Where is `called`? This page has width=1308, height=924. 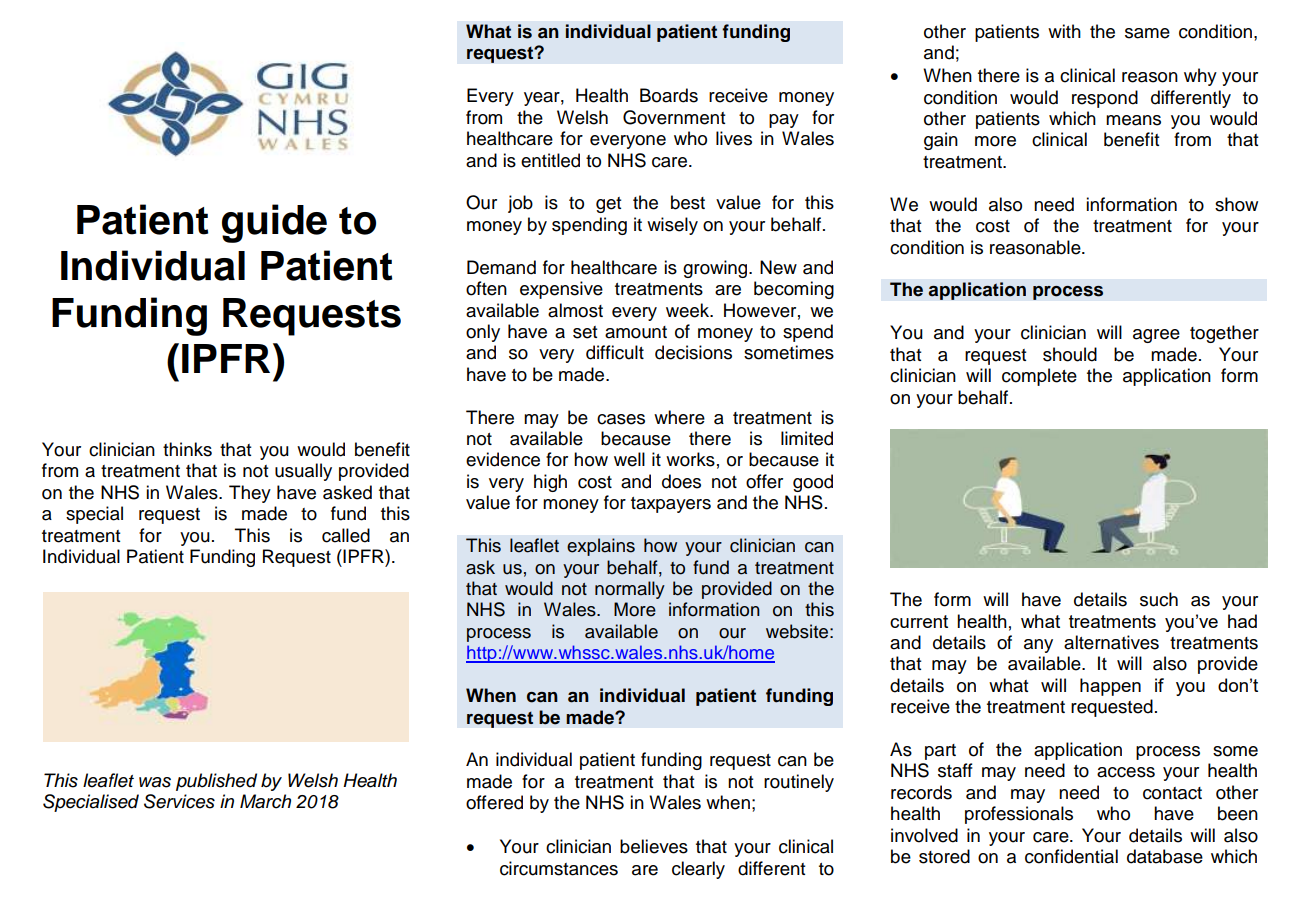 called is located at coordinates (346, 535).
